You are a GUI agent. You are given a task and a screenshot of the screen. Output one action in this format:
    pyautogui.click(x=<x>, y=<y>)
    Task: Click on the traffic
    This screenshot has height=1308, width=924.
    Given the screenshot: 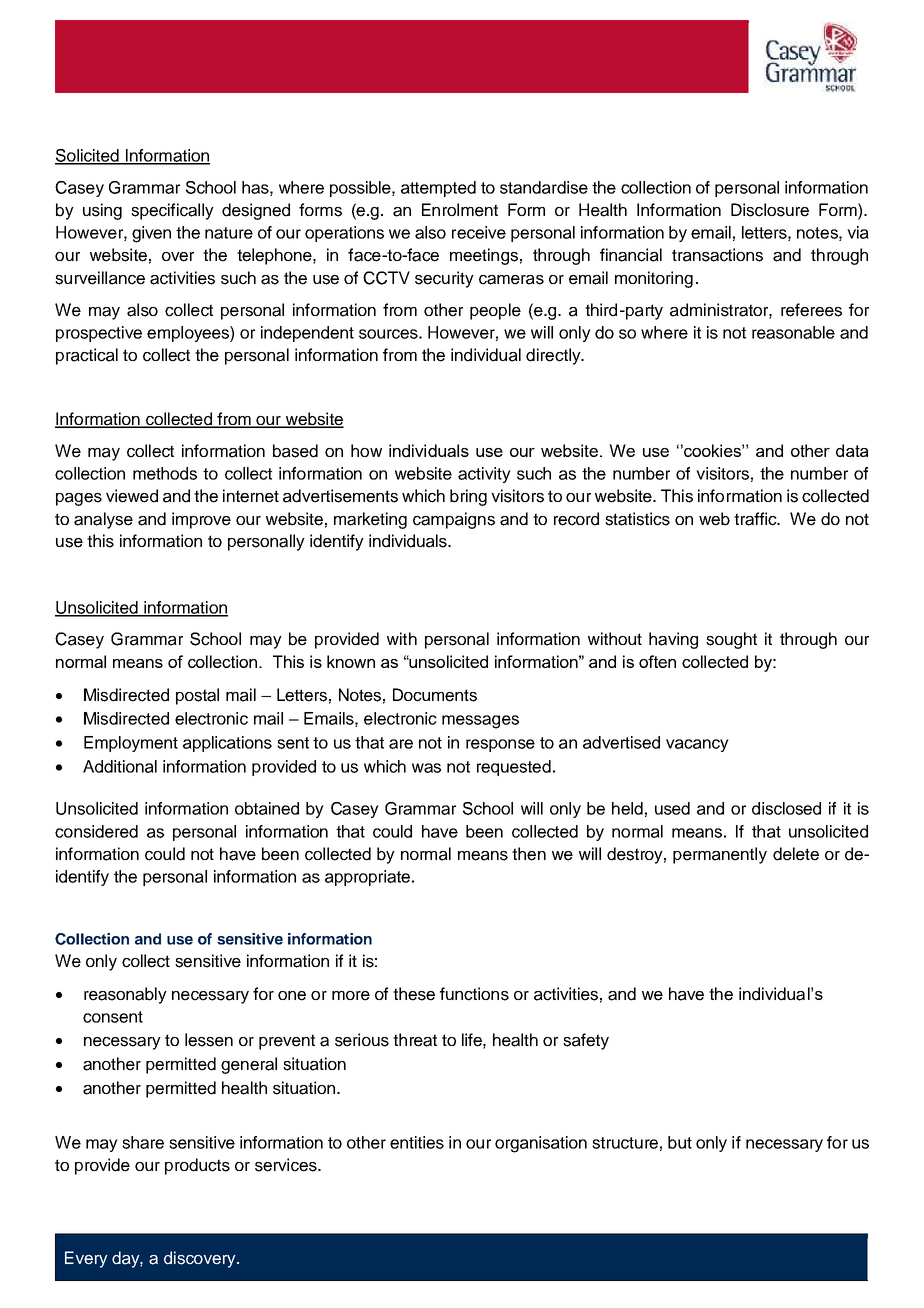 What is the action you would take?
    pyautogui.click(x=756, y=519)
